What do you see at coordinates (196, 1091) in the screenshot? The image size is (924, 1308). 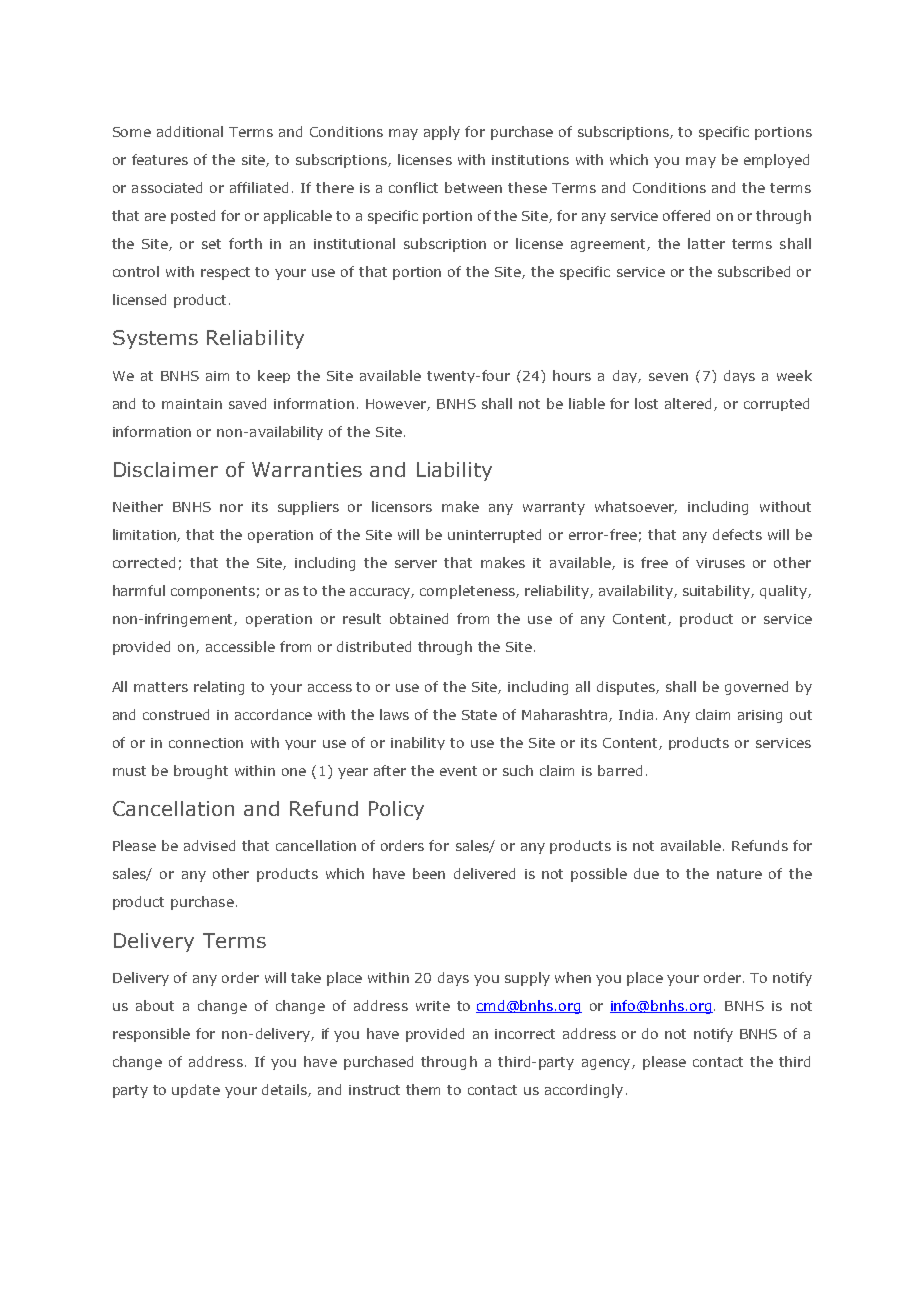 I see `update` at bounding box center [196, 1091].
